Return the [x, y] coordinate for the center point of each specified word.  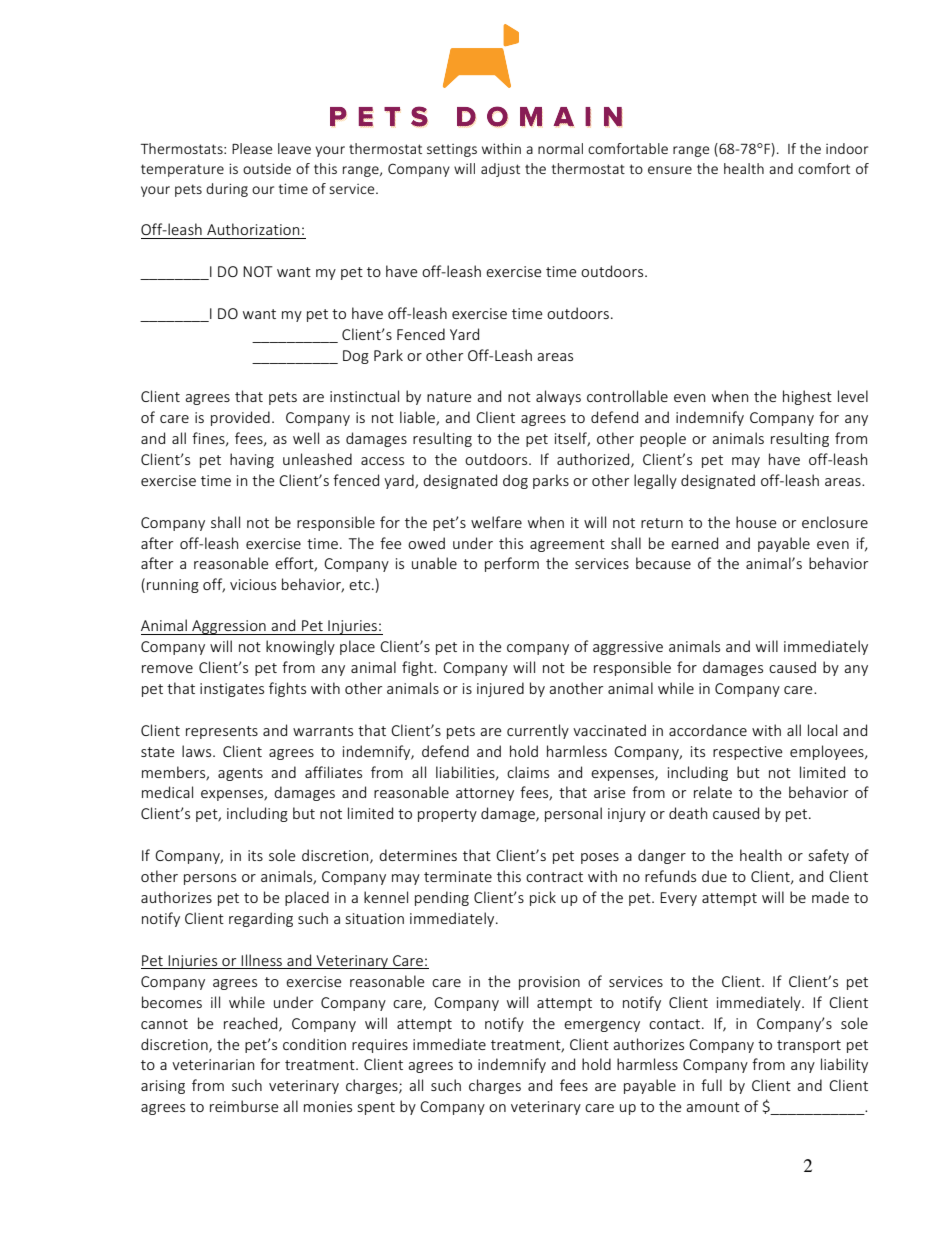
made [830, 897]
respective [748, 753]
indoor [847, 148]
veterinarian [213, 1064]
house [756, 522]
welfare [496, 522]
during [227, 190]
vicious [253, 584]
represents [222, 732]
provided [240, 418]
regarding [261, 919]
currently [538, 731]
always [558, 397]
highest [807, 397]
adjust [500, 170]
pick [543, 898]
